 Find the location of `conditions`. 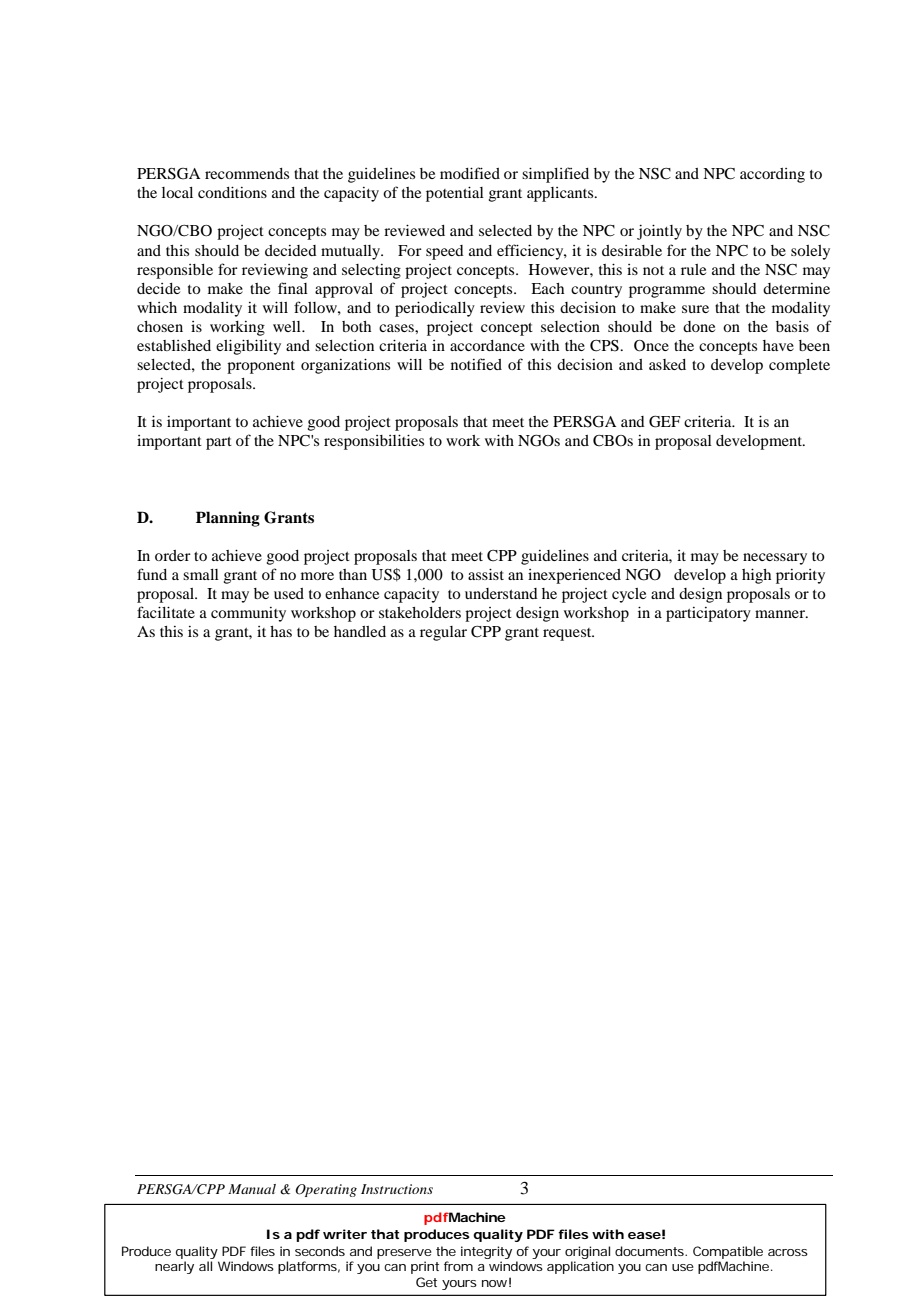

conditions is located at coordinates (232, 192).
